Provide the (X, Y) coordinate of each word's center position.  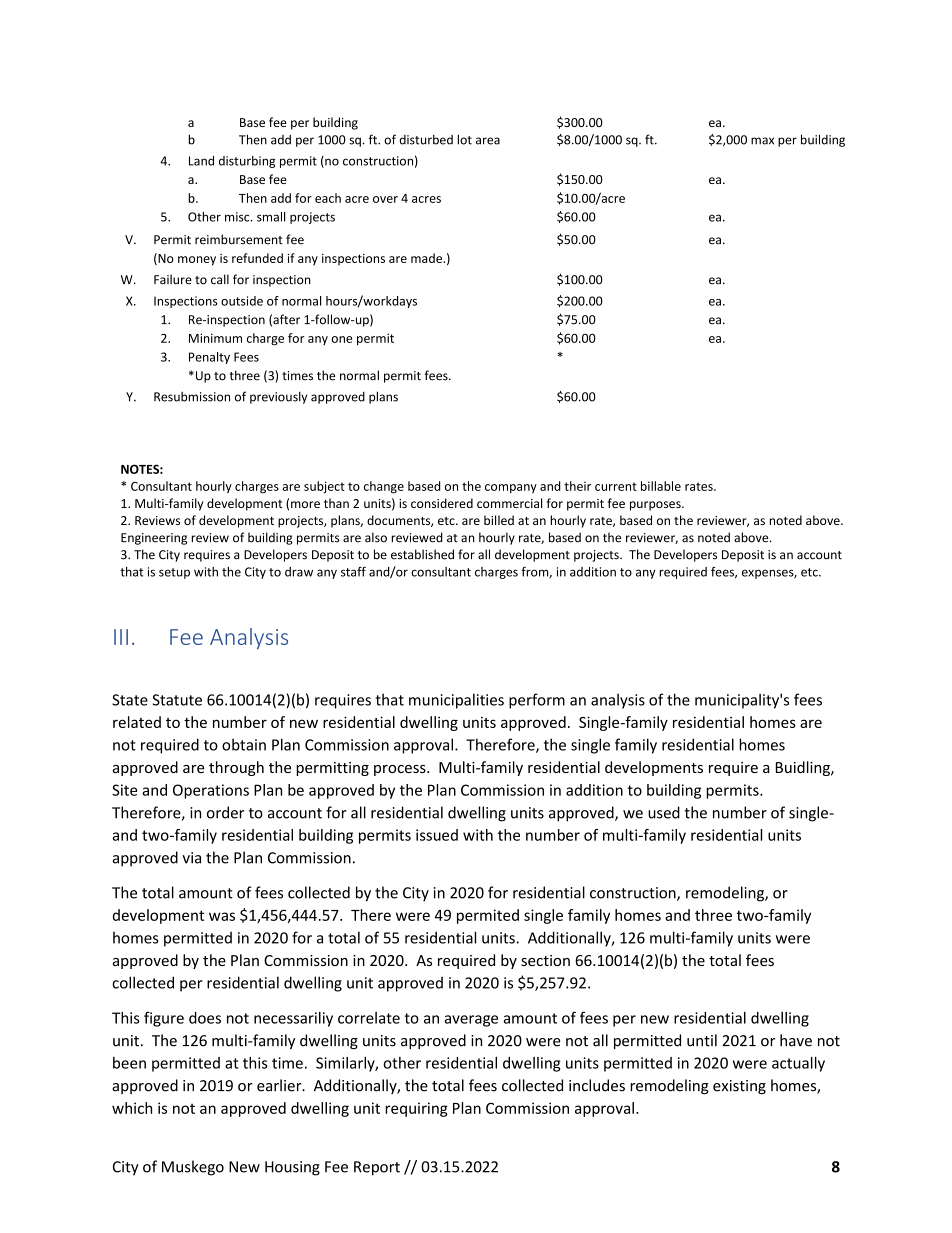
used (664, 812)
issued (437, 835)
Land (201, 161)
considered (442, 503)
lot (464, 139)
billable (661, 486)
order (225, 812)
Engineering (154, 539)
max (762, 141)
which (132, 1108)
